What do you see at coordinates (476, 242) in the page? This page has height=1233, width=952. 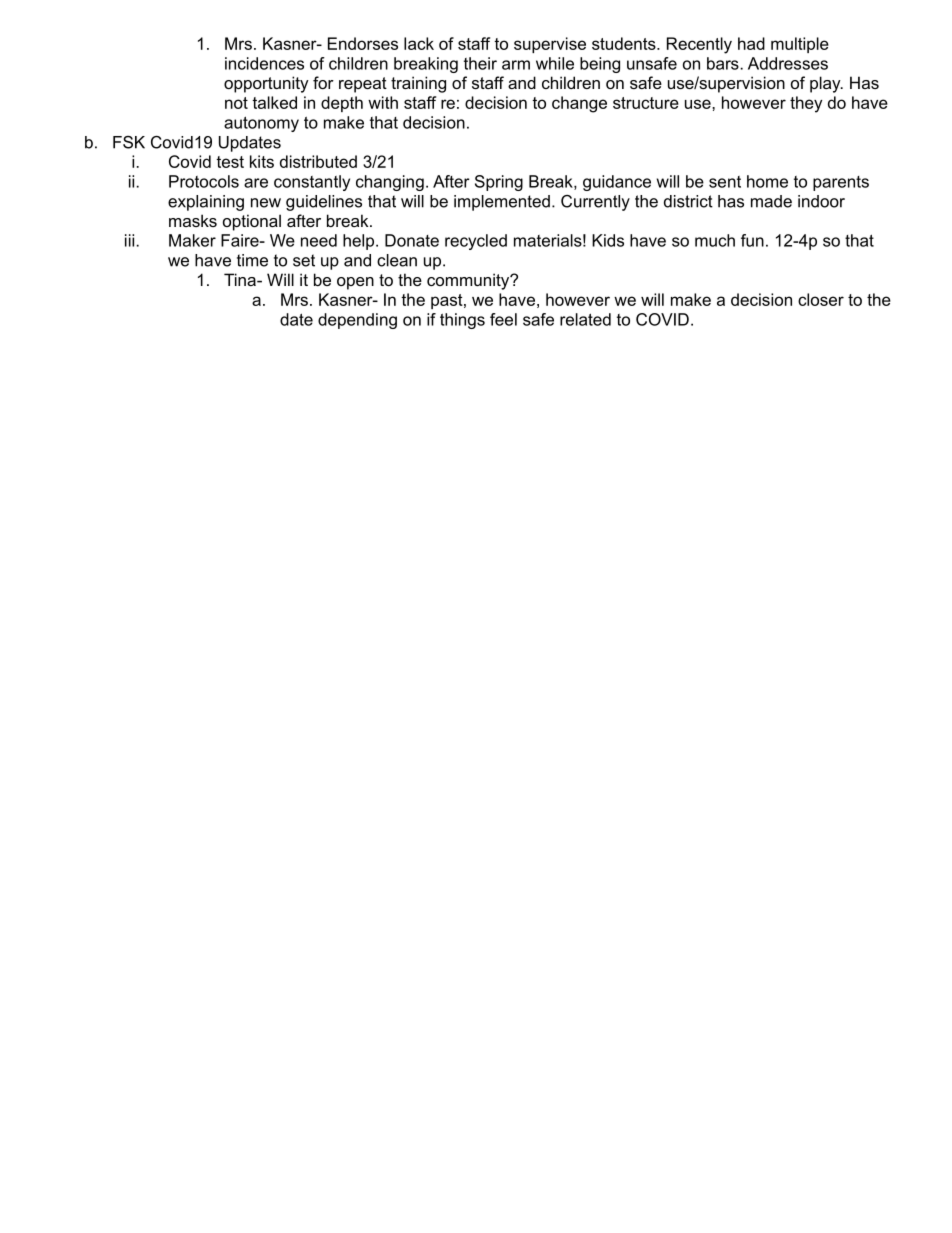 I see `recycled` at bounding box center [476, 242].
